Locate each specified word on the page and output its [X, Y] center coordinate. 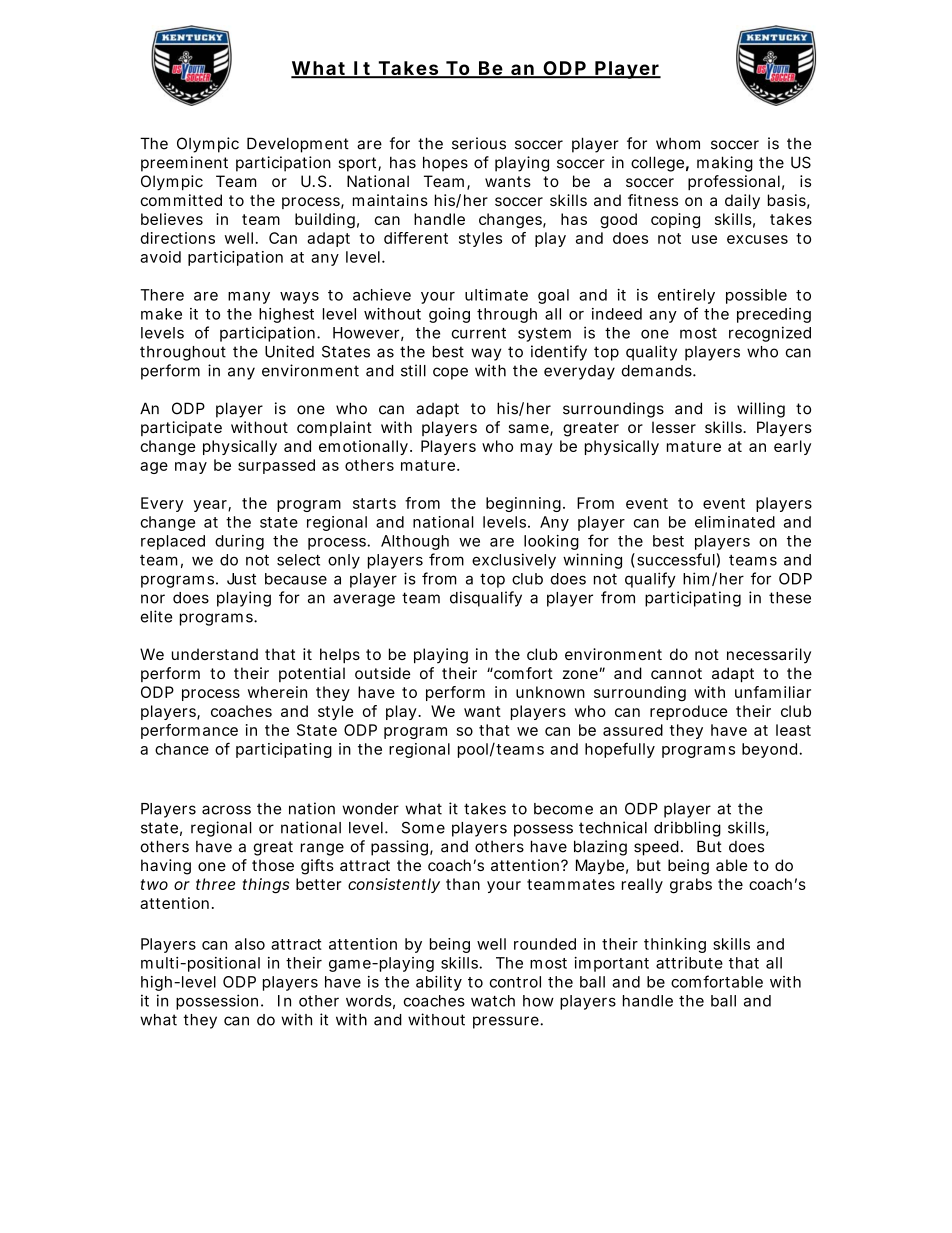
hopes [445, 164]
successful [676, 559]
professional [734, 182]
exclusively [514, 561]
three [215, 884]
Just [241, 579]
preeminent [184, 164]
